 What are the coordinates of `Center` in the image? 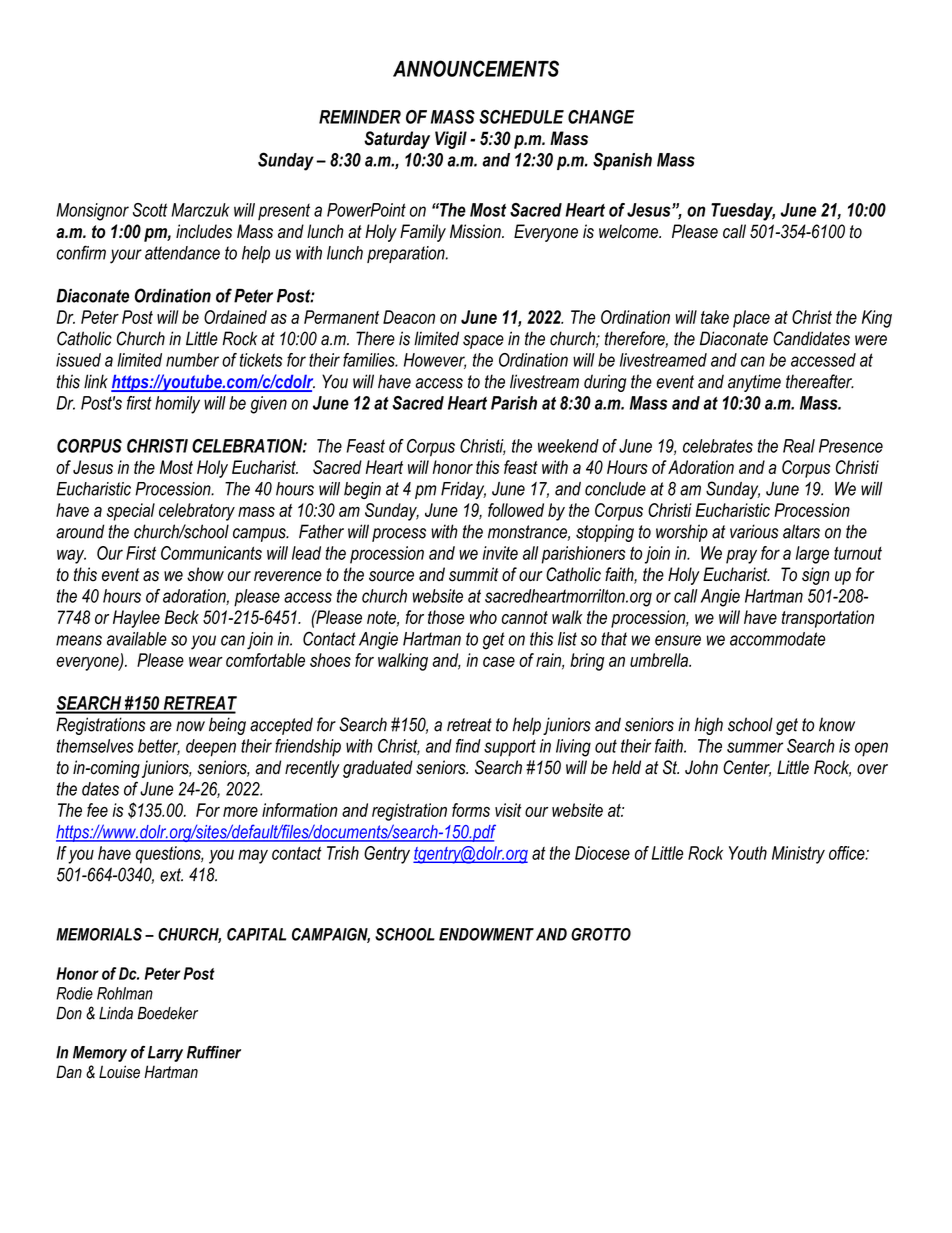 It's located at (747, 768).
